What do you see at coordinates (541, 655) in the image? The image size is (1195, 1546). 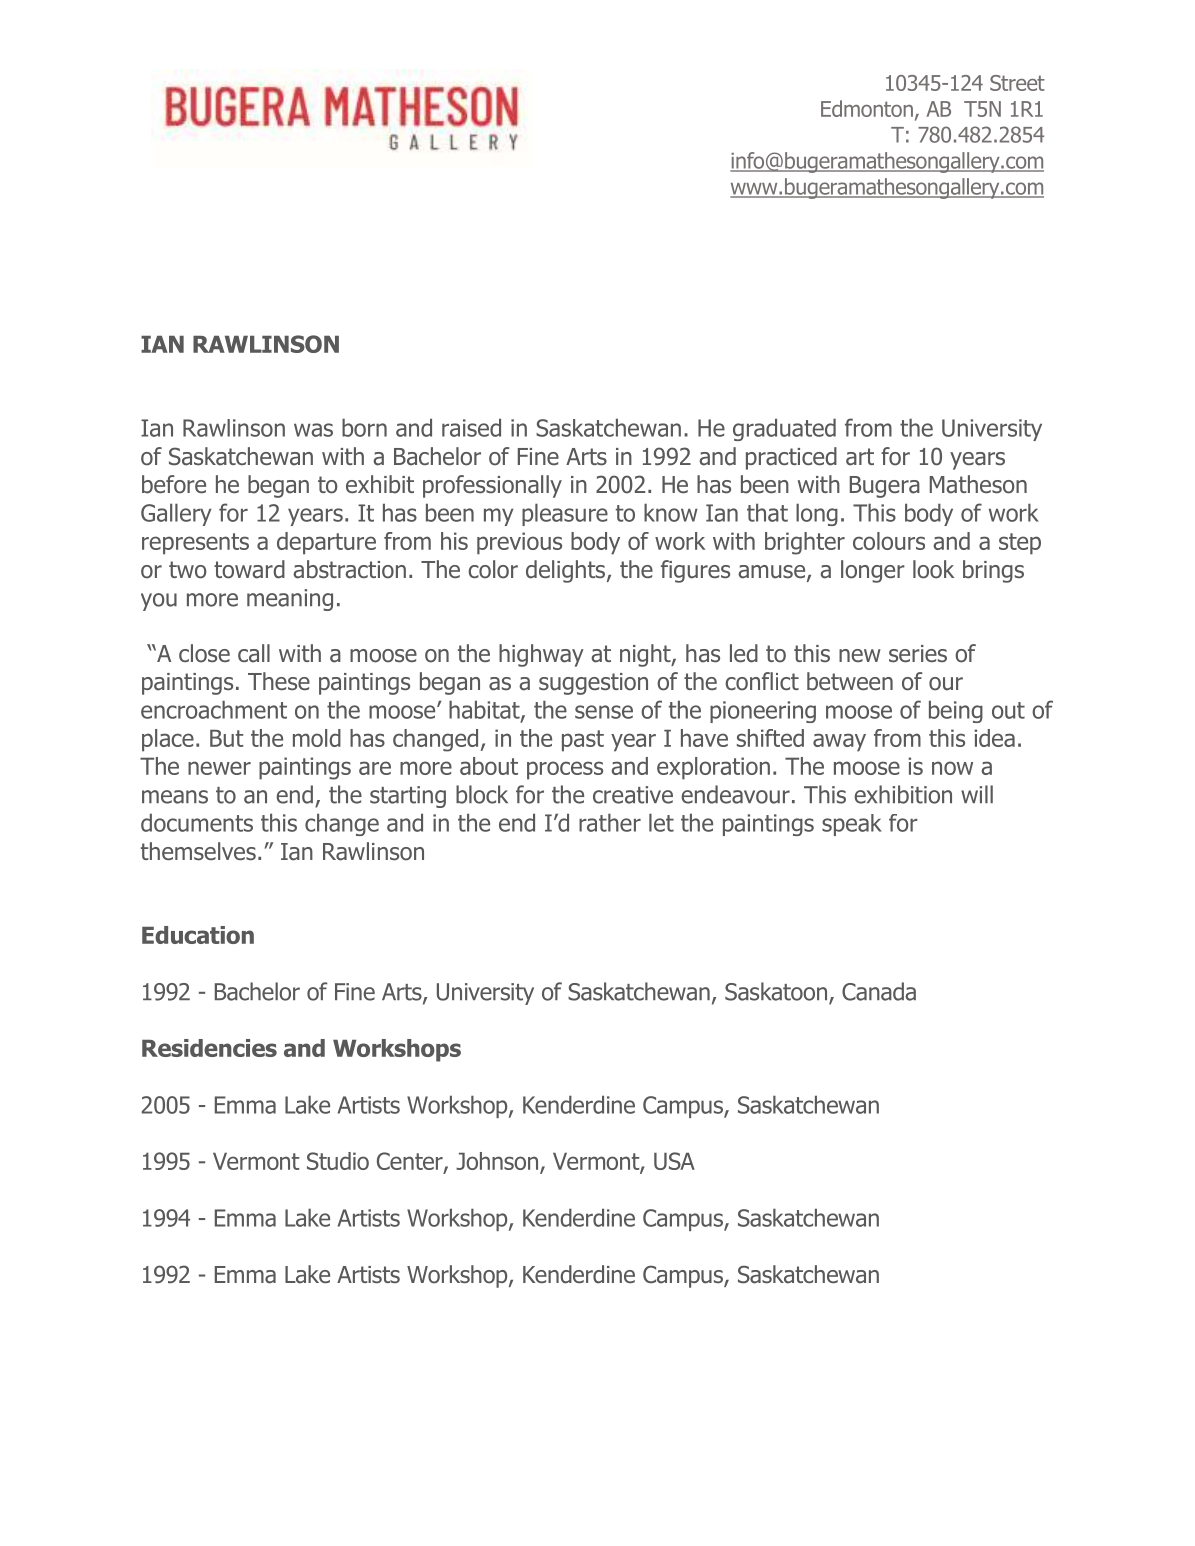 I see `highway` at bounding box center [541, 655].
